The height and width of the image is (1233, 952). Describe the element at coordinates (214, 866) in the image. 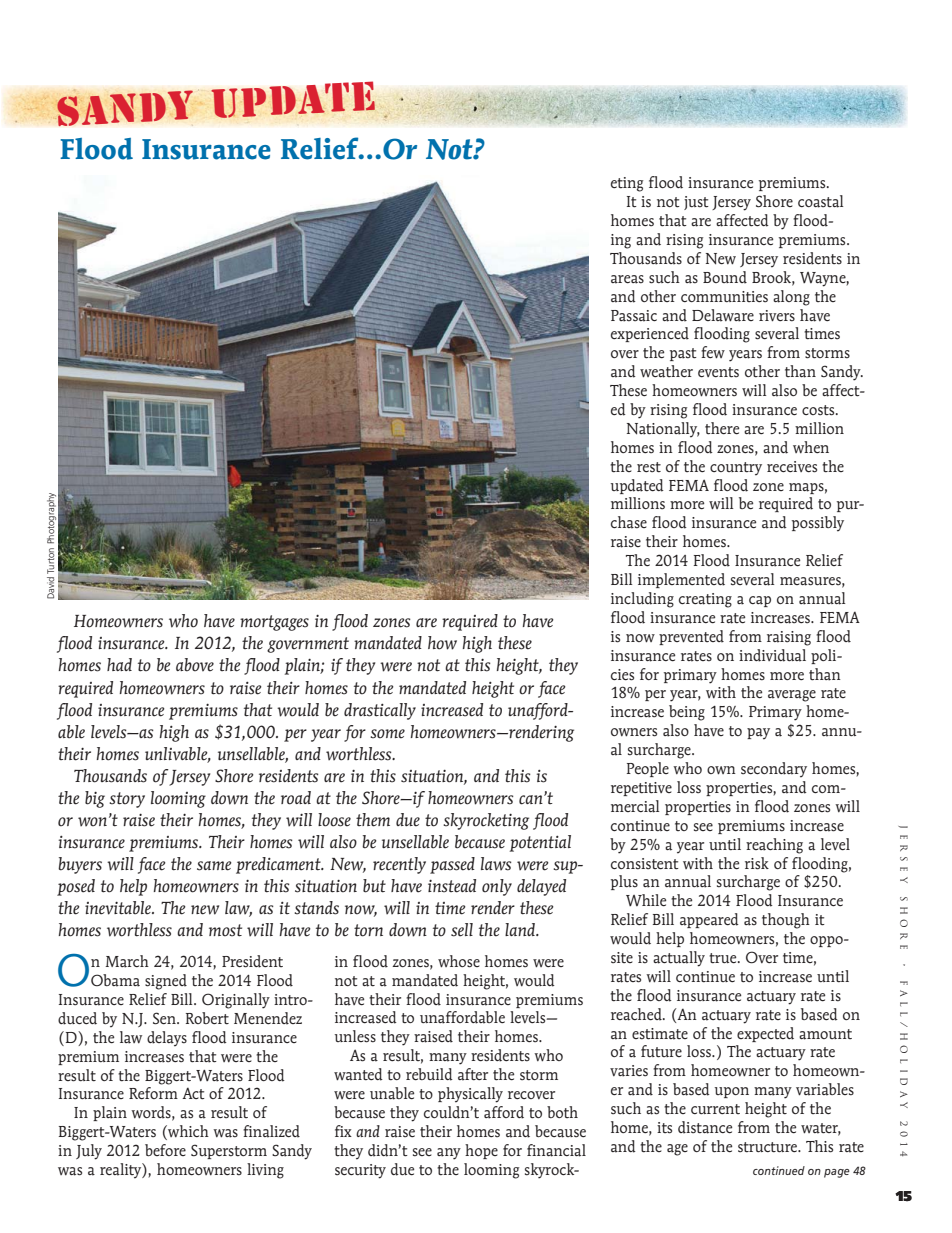

I see `same` at that location.
